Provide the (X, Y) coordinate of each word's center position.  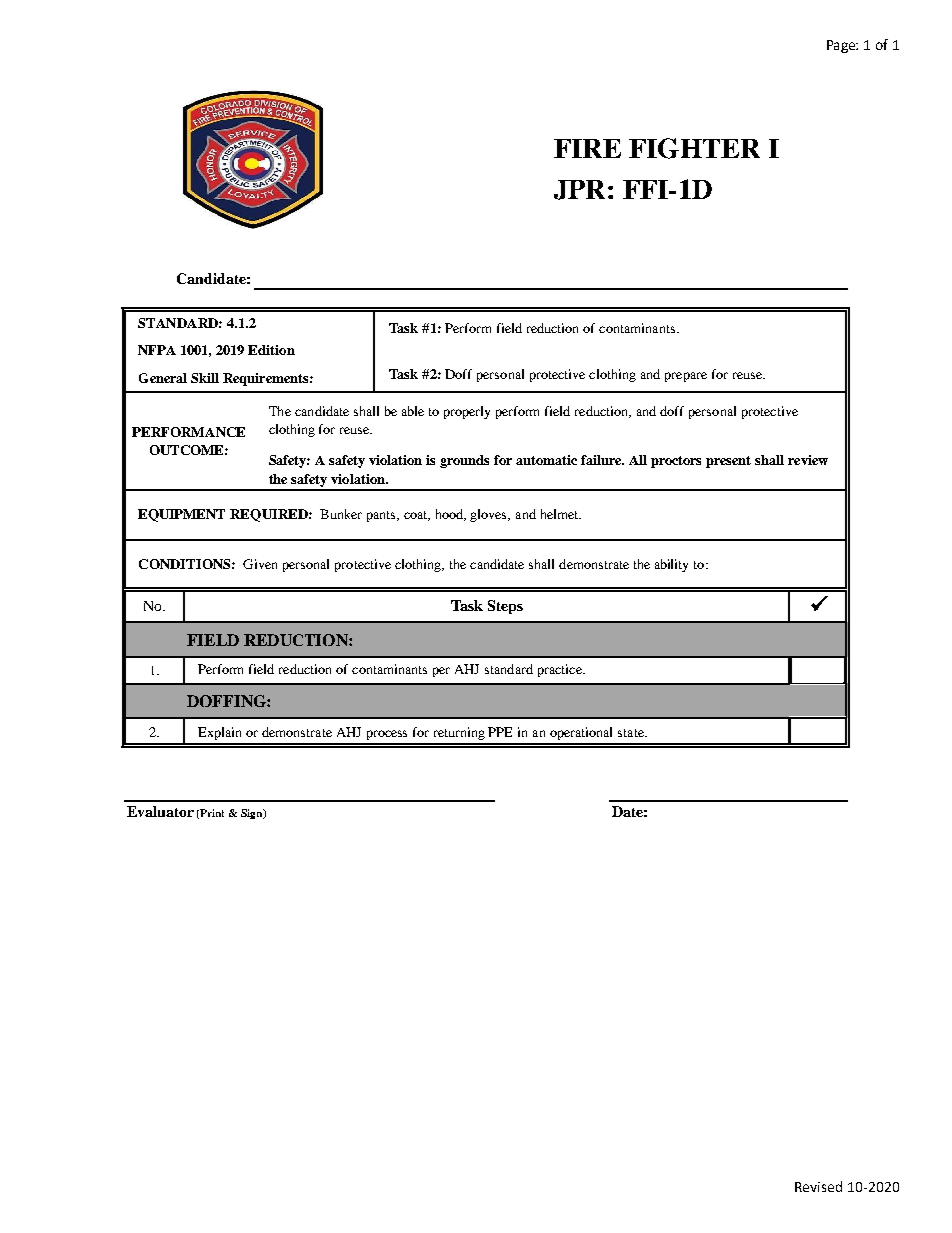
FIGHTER (694, 148)
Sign (253, 814)
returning (459, 733)
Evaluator (160, 811)
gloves (490, 515)
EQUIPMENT (181, 515)
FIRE (587, 148)
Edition (271, 350)
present (728, 462)
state (632, 733)
